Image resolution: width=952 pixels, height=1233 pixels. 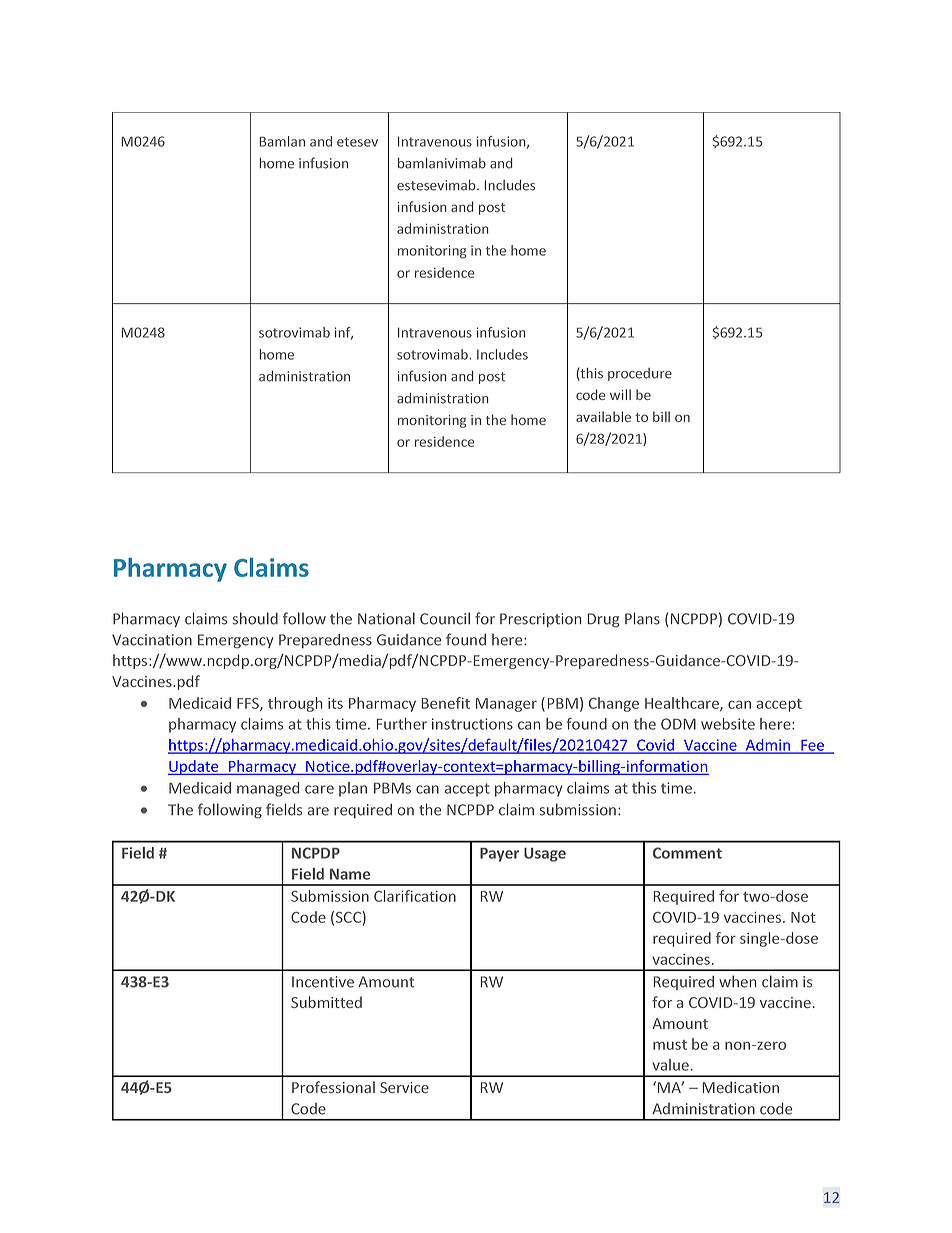 What do you see at coordinates (415, 896) in the screenshot?
I see `Clarification` at bounding box center [415, 896].
